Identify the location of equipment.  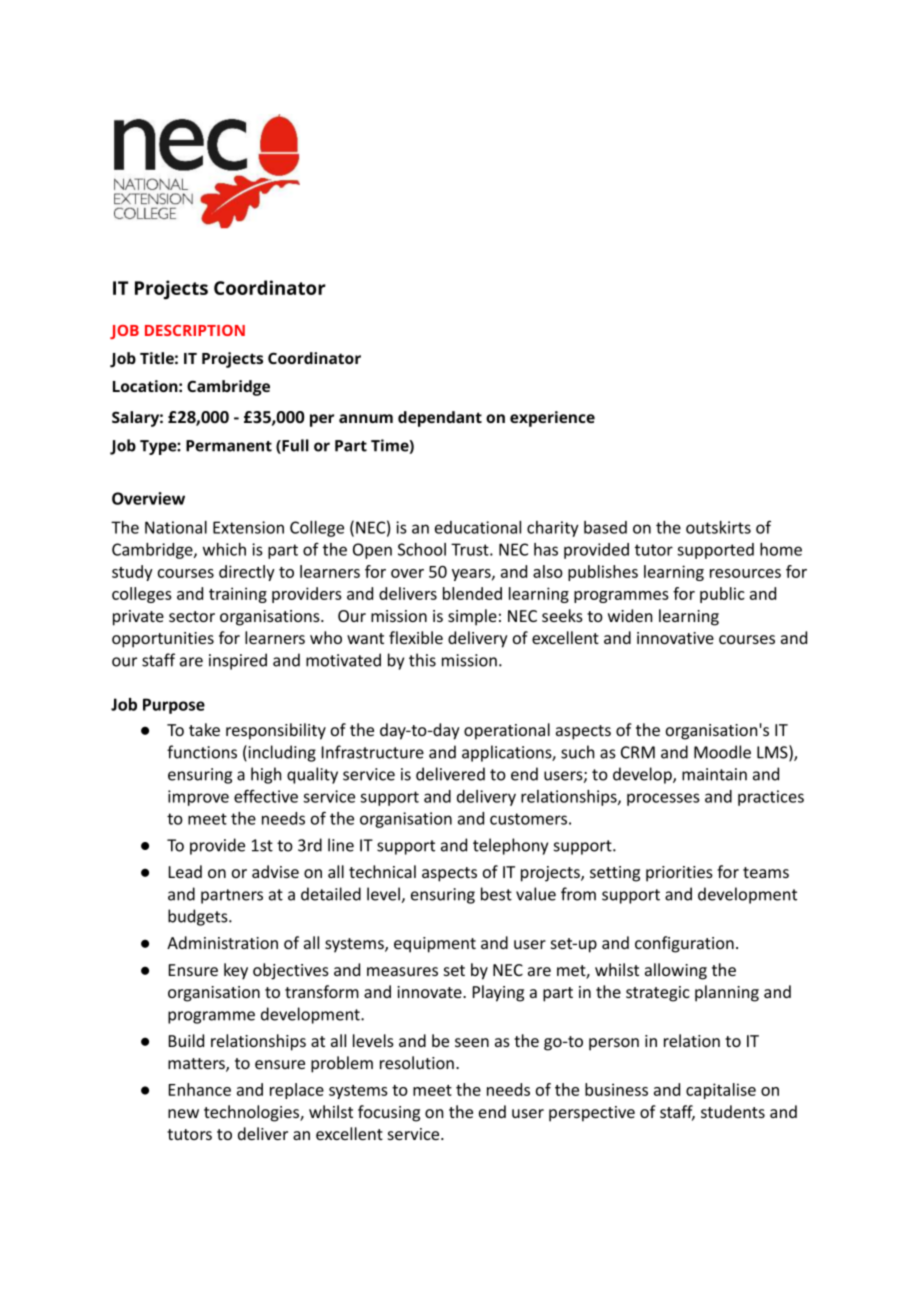
(435, 945).
